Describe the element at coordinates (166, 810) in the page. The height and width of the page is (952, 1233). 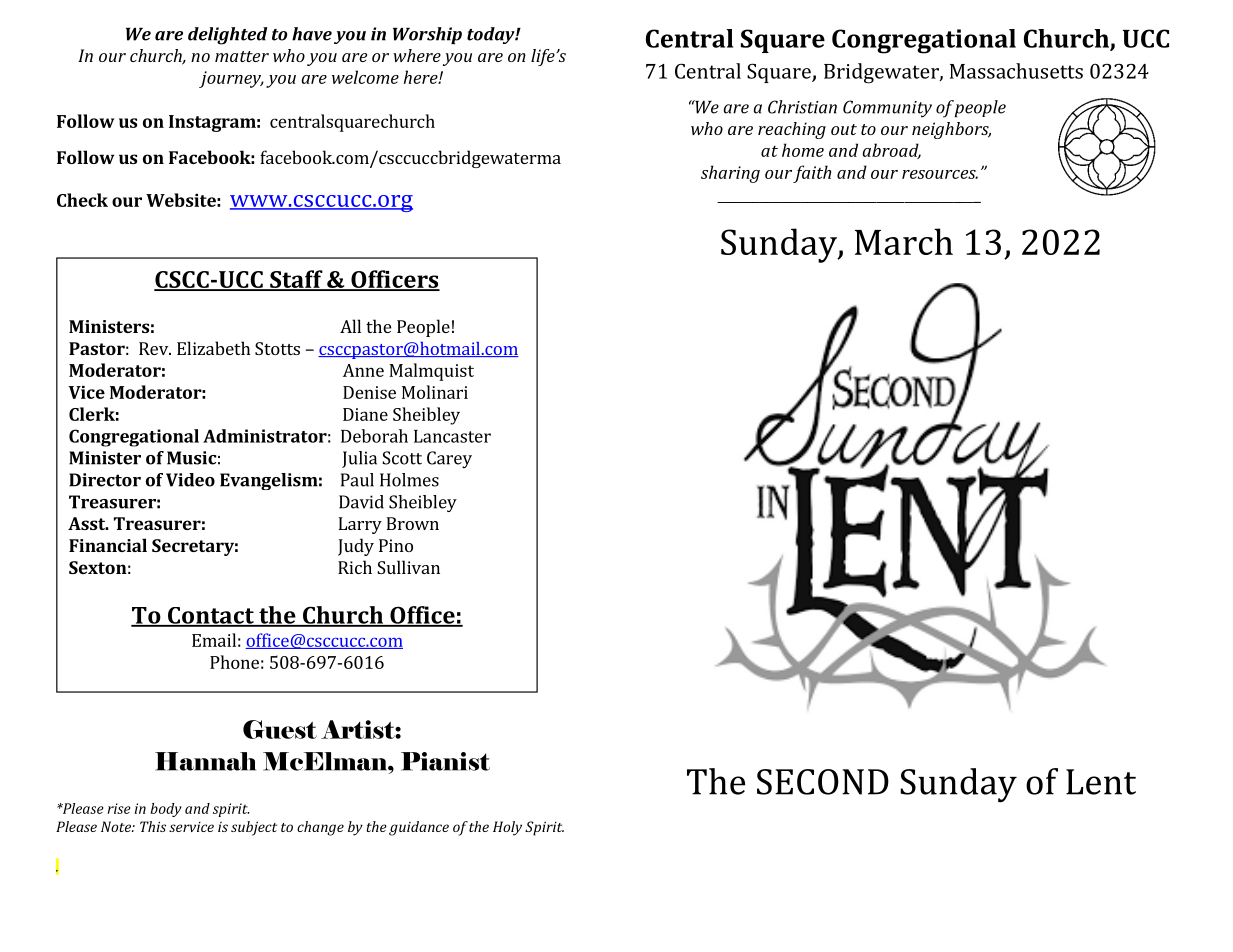
I see `body` at that location.
